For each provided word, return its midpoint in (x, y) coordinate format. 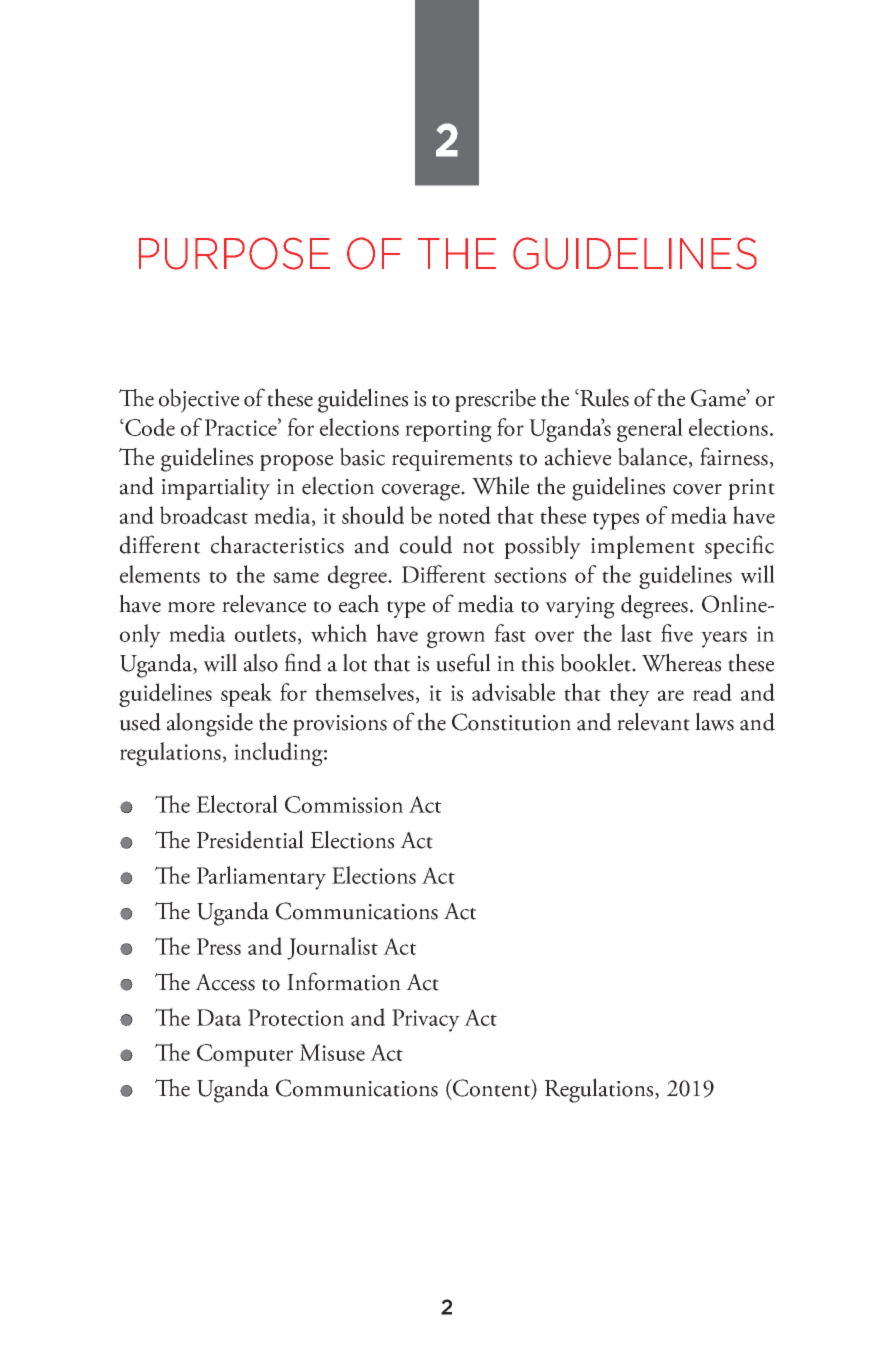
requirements (452, 460)
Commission (344, 804)
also (261, 662)
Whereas (681, 662)
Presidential (250, 839)
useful (463, 662)
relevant (653, 721)
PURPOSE (234, 253)
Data (219, 1017)
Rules (603, 397)
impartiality (215, 488)
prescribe (495, 400)
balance (654, 457)
